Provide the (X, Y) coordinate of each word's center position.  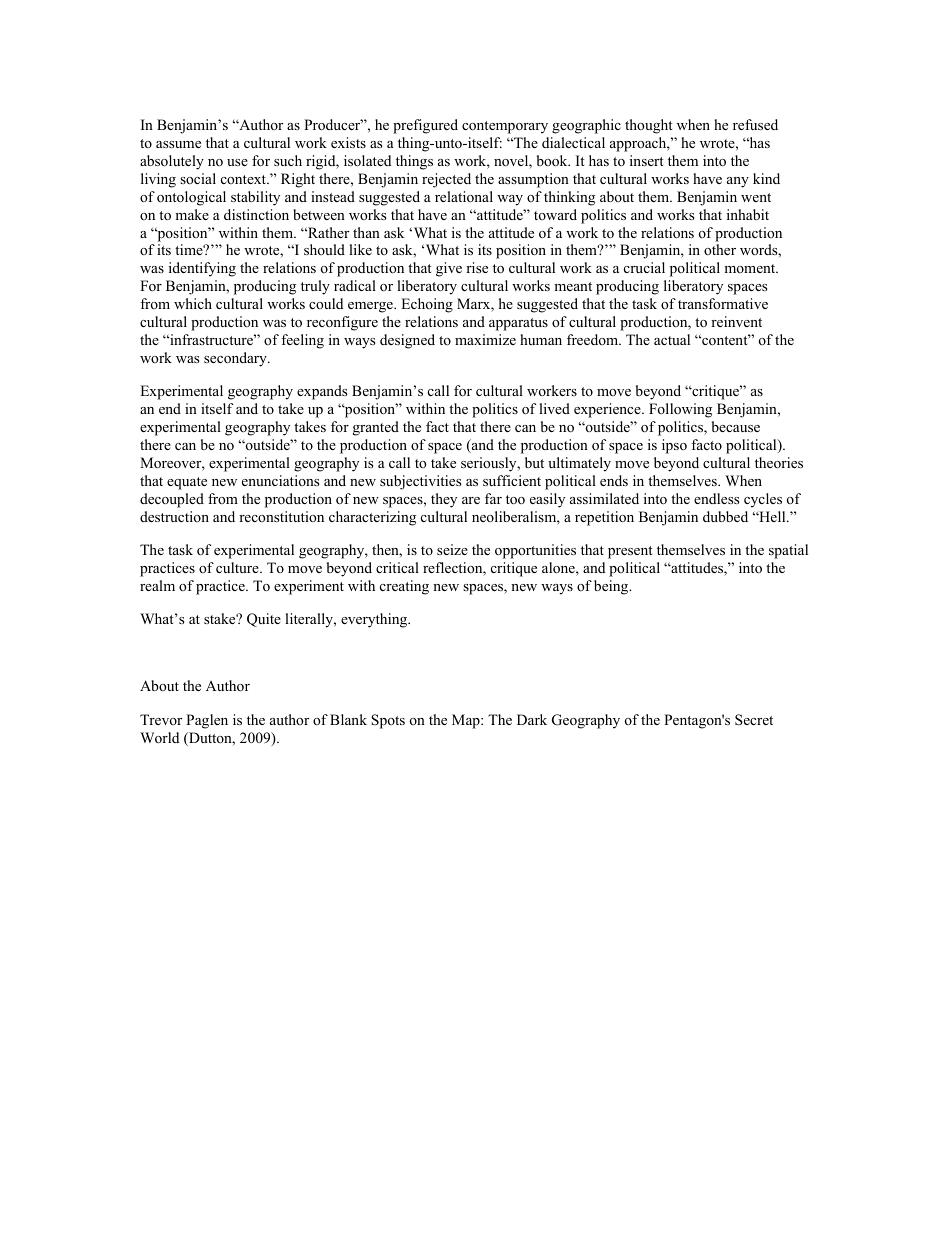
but (534, 462)
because (736, 426)
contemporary (505, 127)
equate (187, 483)
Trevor (161, 719)
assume (178, 144)
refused (755, 124)
